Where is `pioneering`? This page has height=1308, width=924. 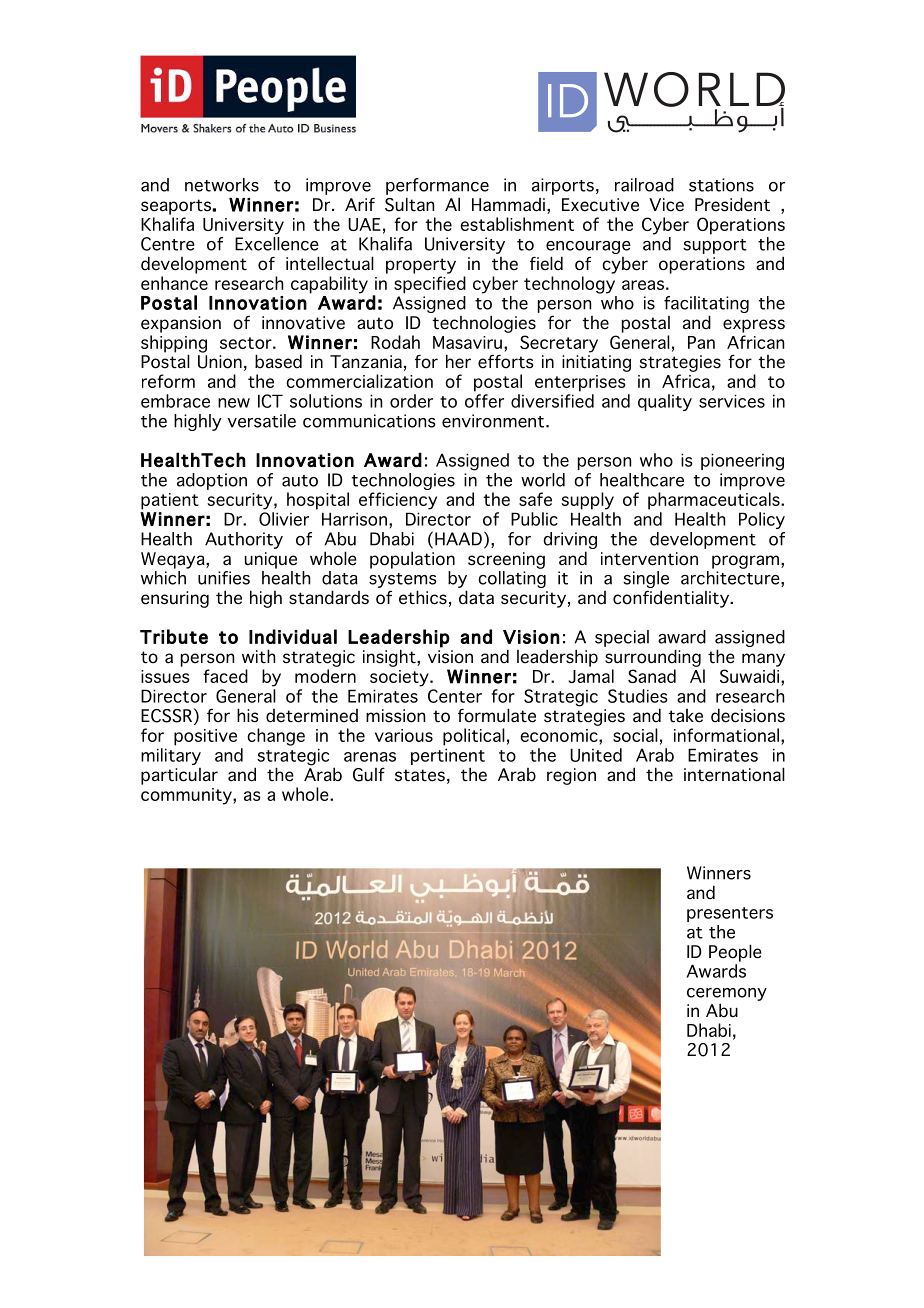
pioneering is located at coordinates (742, 462).
